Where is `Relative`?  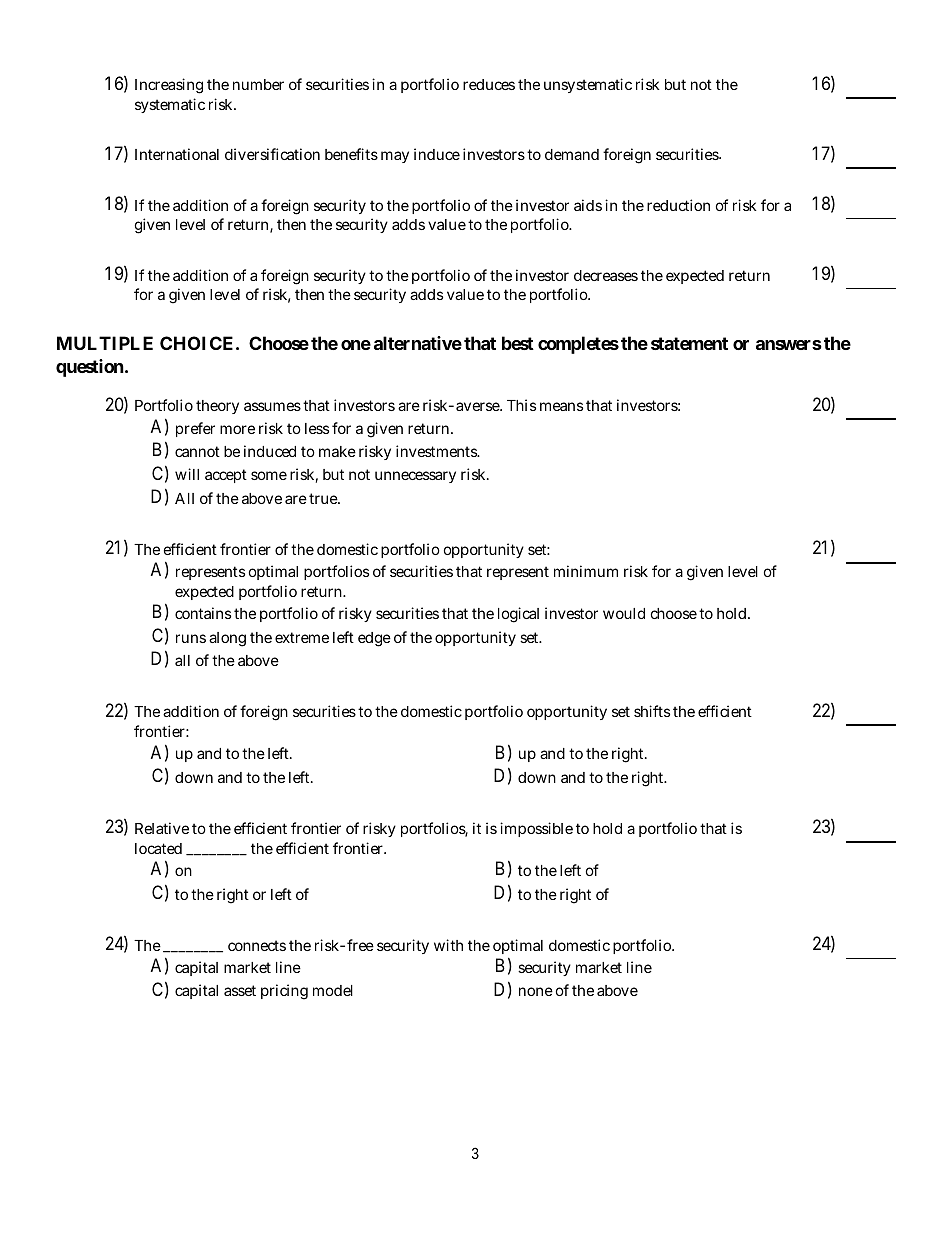
Relative is located at coordinates (162, 828).
